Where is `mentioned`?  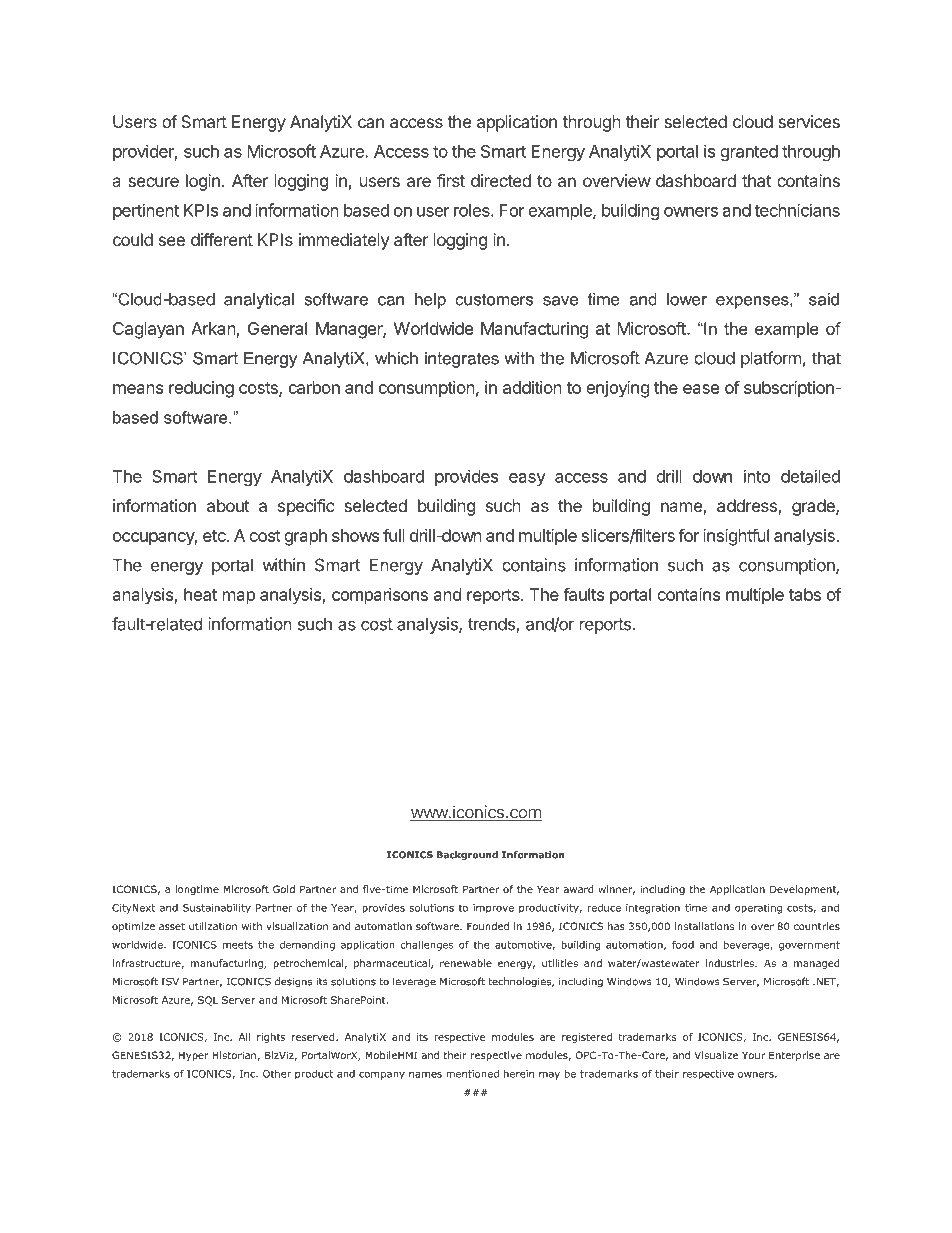 mentioned is located at coordinates (472, 1074).
